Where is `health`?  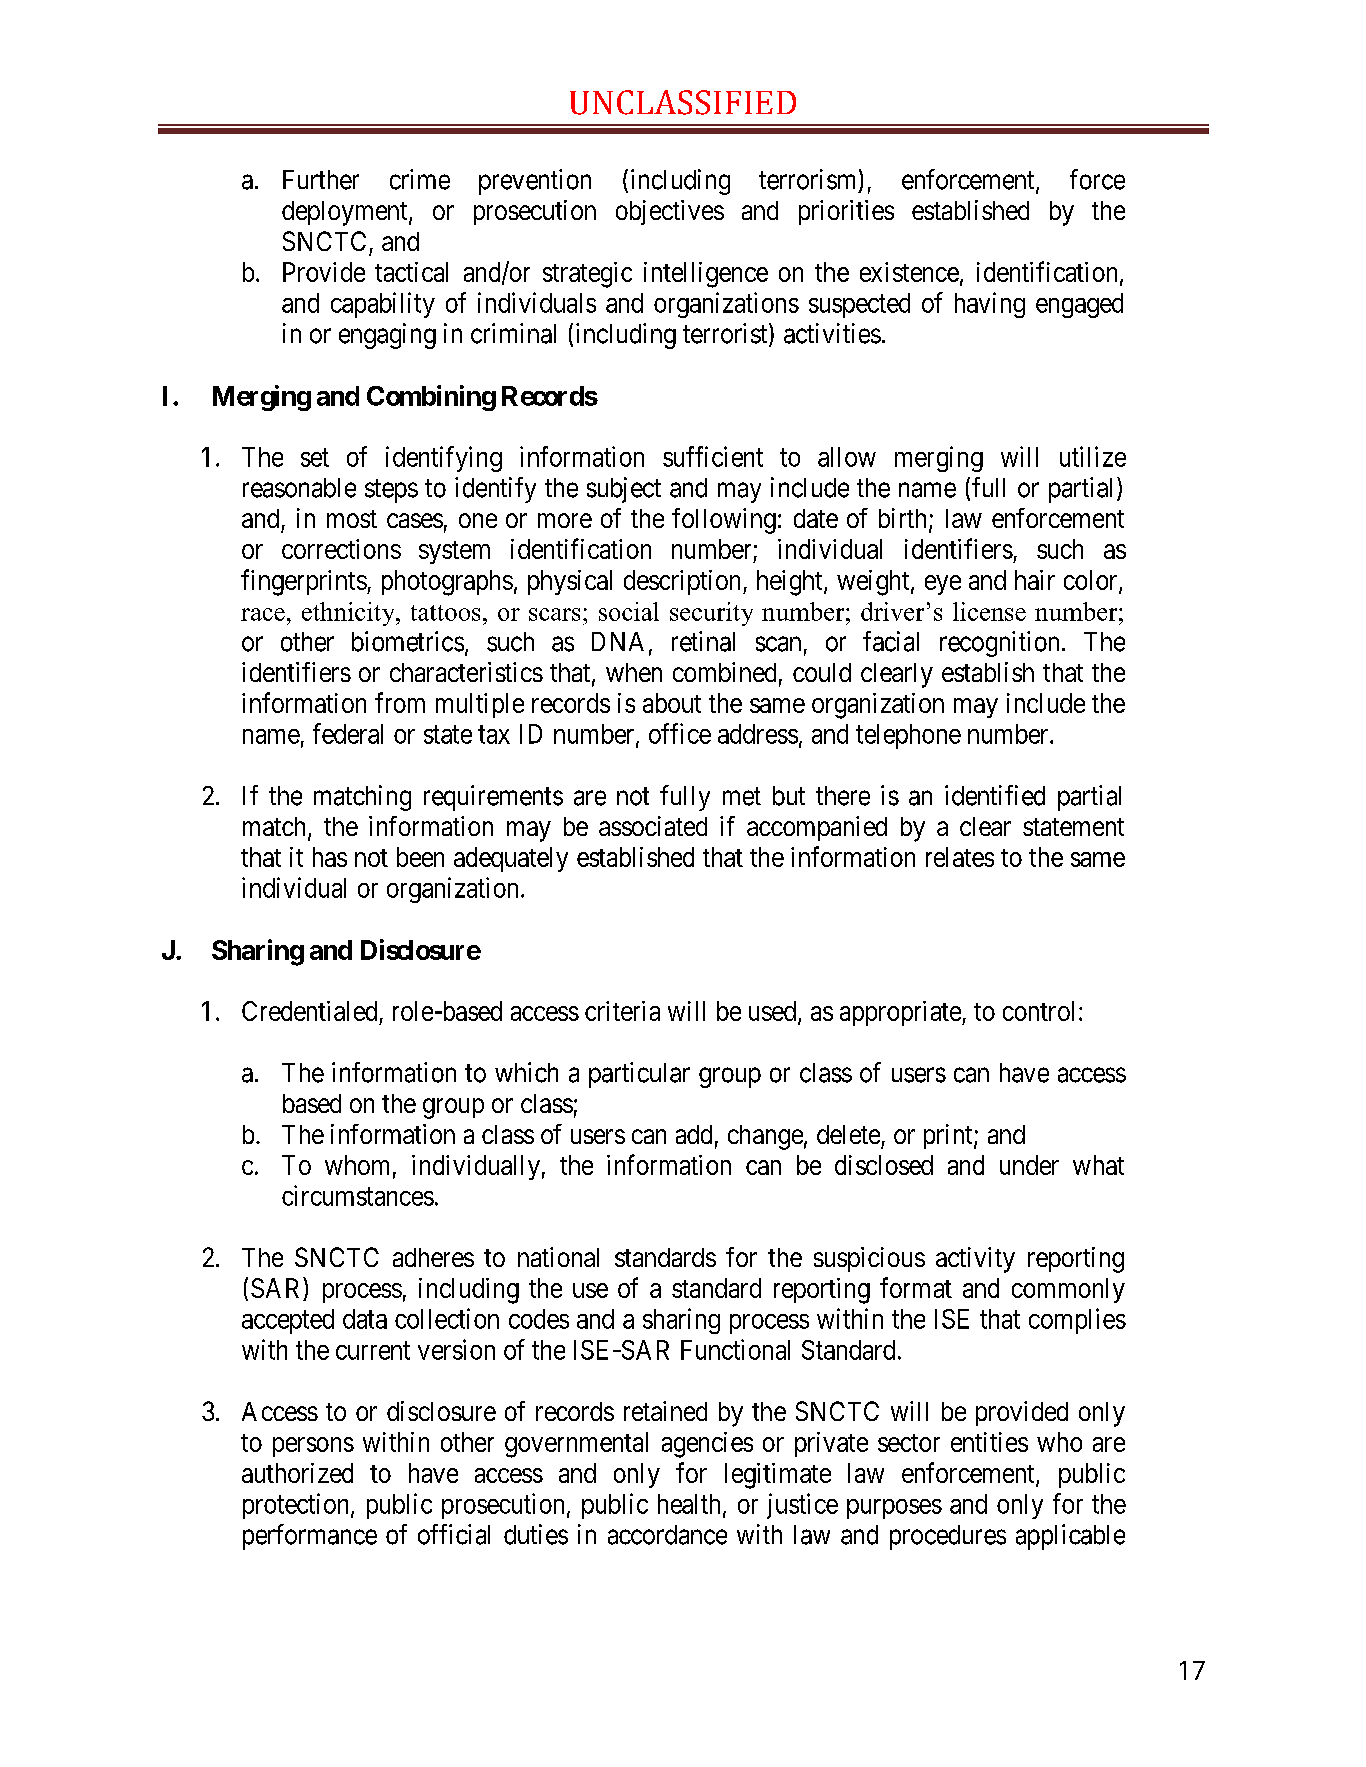
health is located at coordinates (689, 1504).
